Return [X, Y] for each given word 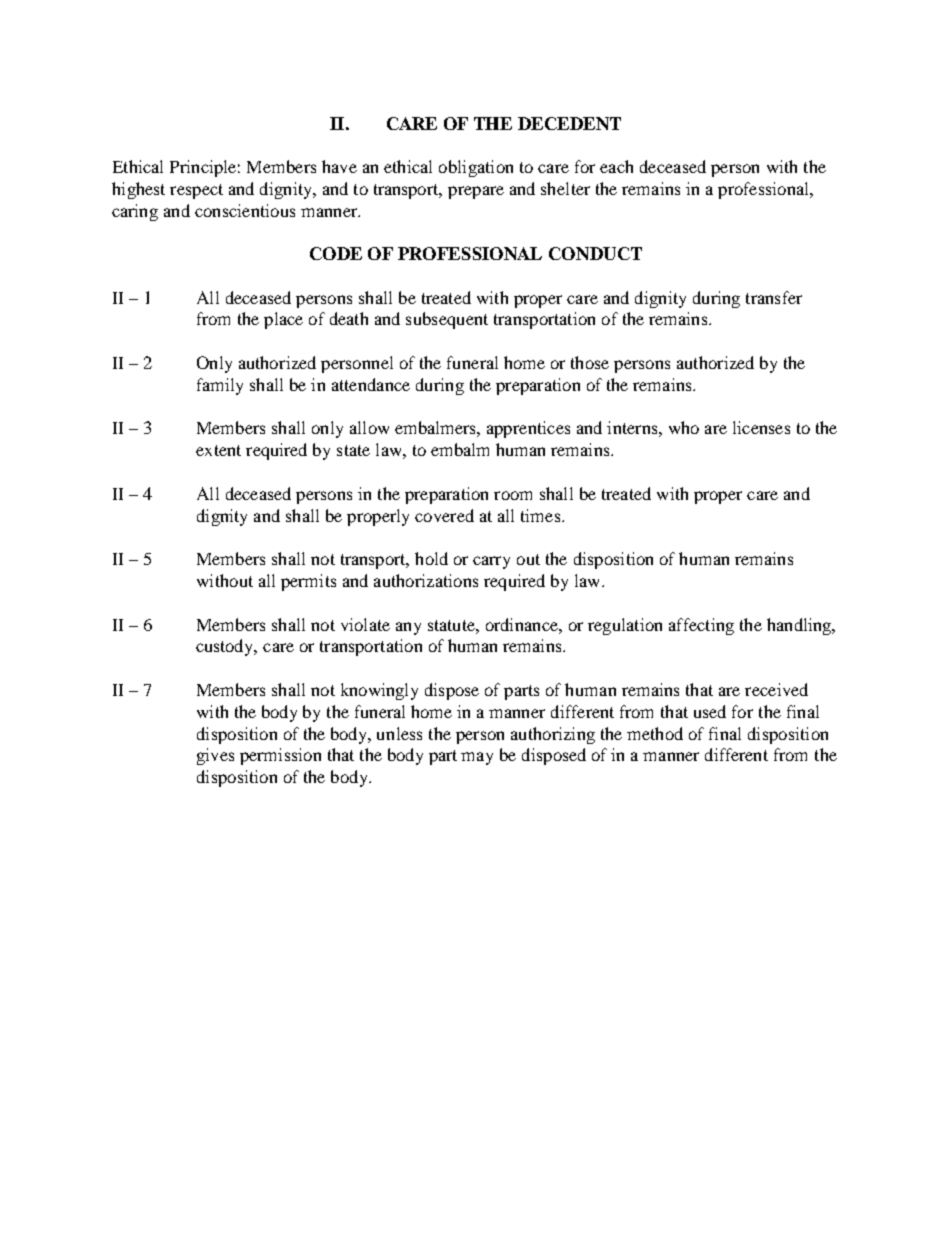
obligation [476, 168]
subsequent [447, 320]
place [283, 320]
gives [215, 756]
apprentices [528, 429]
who [684, 427]
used [710, 711]
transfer [774, 297]
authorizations [426, 580]
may [477, 758]
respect [196, 191]
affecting [701, 626]
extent [218, 450]
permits [308, 582]
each [616, 166]
